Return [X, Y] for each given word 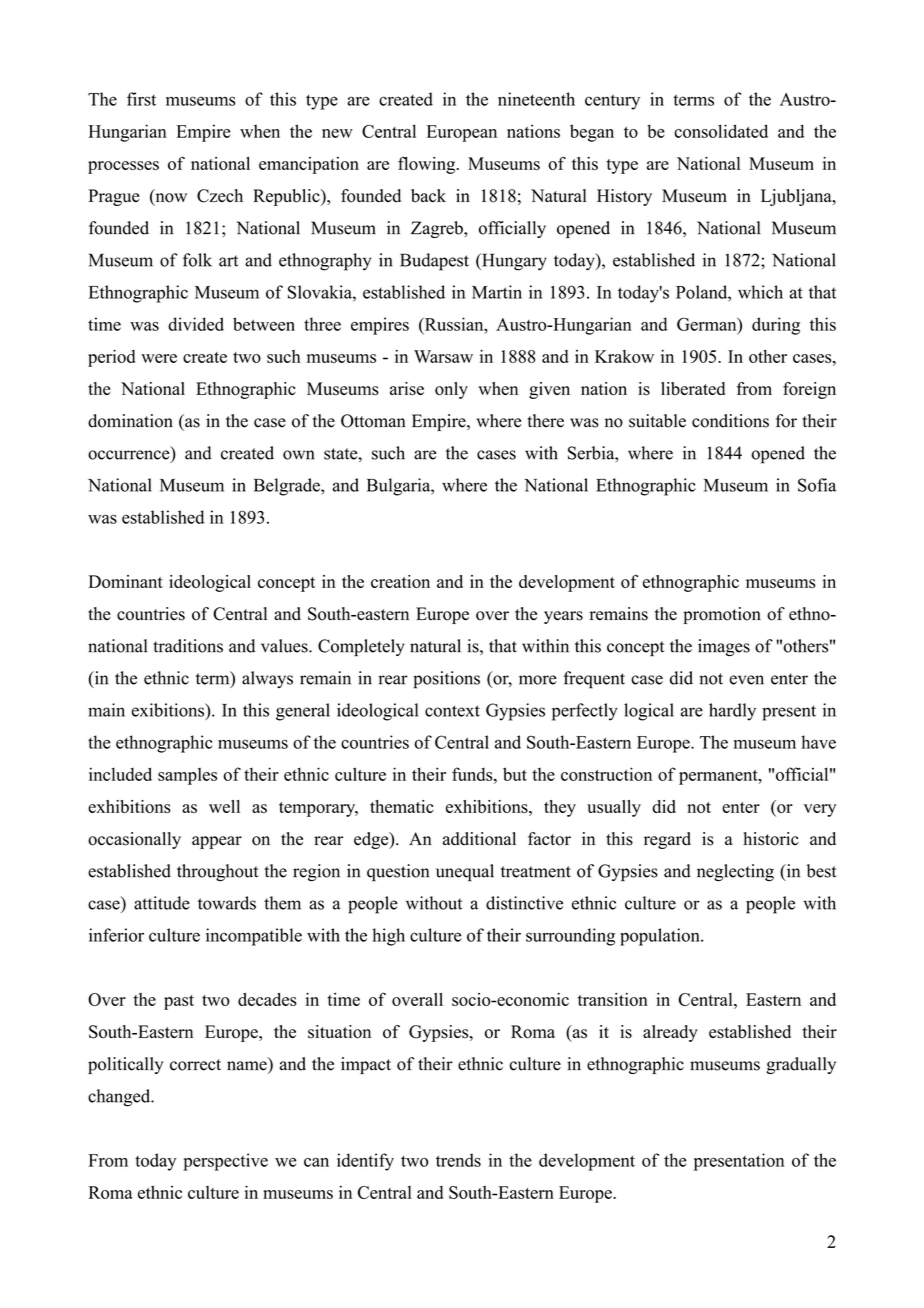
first [141, 99]
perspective [225, 1162]
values [285, 646]
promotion [722, 615]
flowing [428, 165]
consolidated [721, 131]
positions [446, 680]
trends [458, 1160]
